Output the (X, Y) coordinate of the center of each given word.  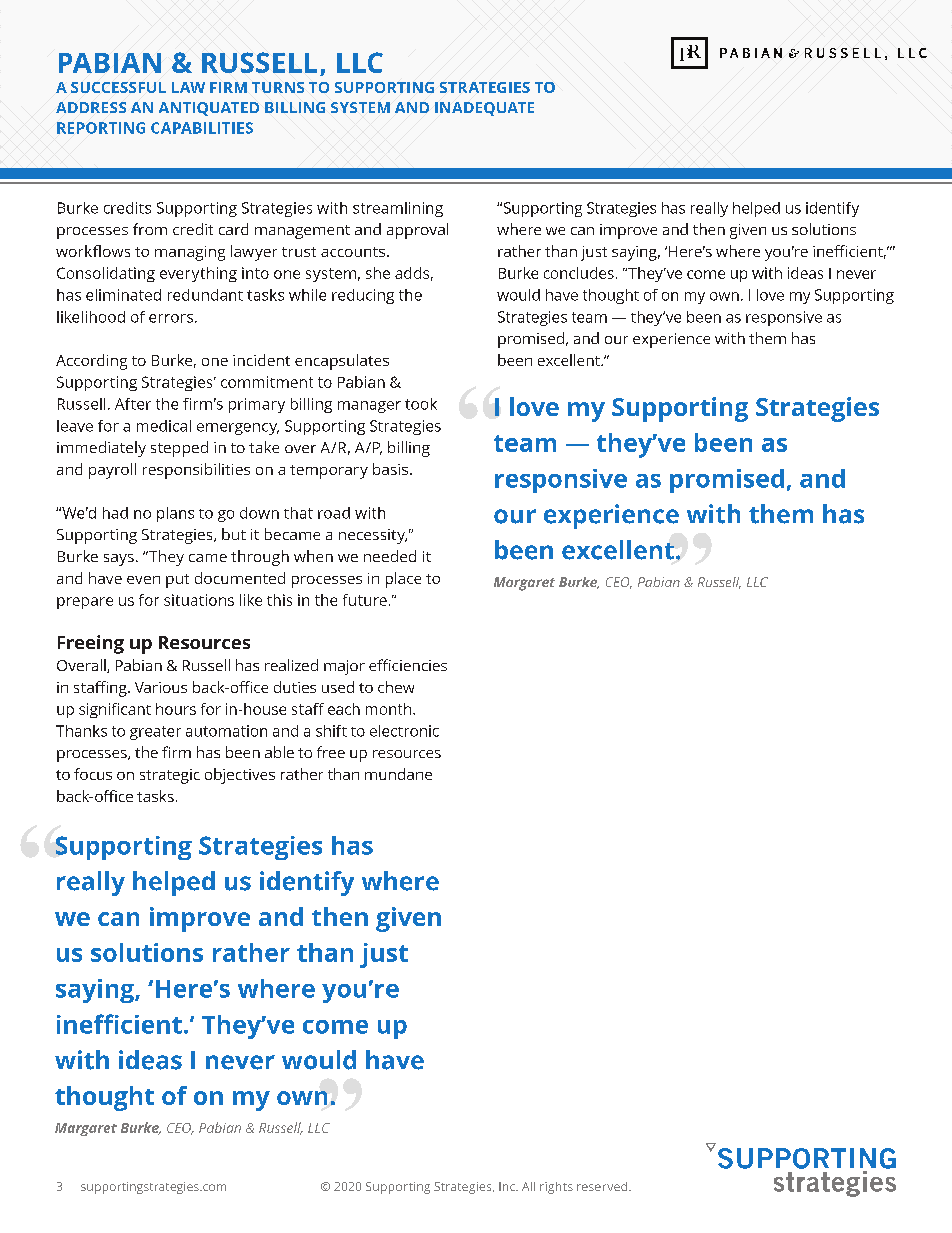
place (403, 580)
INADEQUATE (484, 109)
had (115, 513)
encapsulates (342, 362)
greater (155, 733)
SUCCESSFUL (118, 87)
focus (93, 774)
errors (171, 318)
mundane (398, 774)
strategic (170, 776)
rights (556, 1188)
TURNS (278, 87)
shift (331, 731)
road (334, 513)
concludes (579, 273)
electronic (404, 731)
